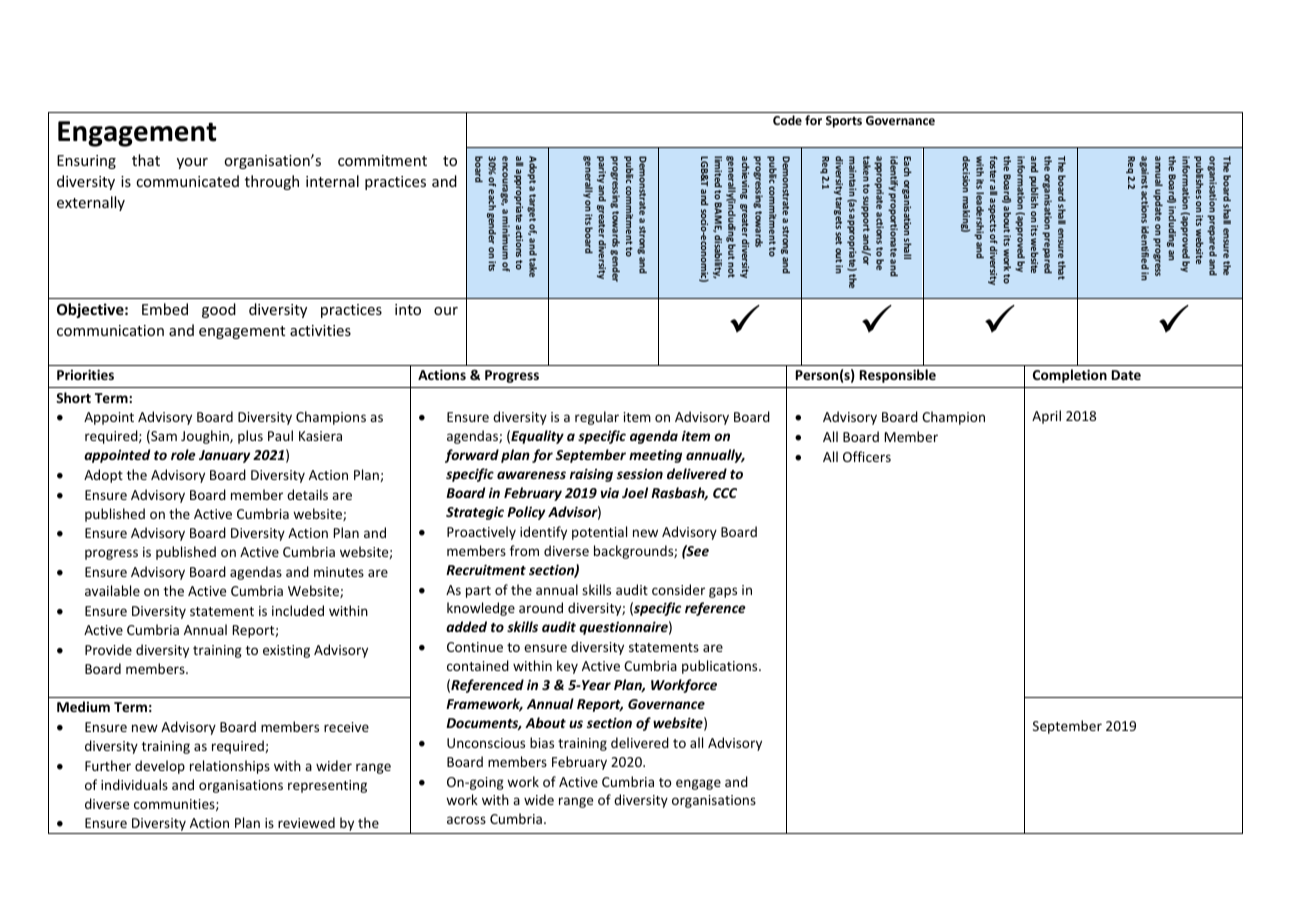  What do you see at coordinates (134, 784) in the screenshot?
I see `individuals` at bounding box center [134, 784].
